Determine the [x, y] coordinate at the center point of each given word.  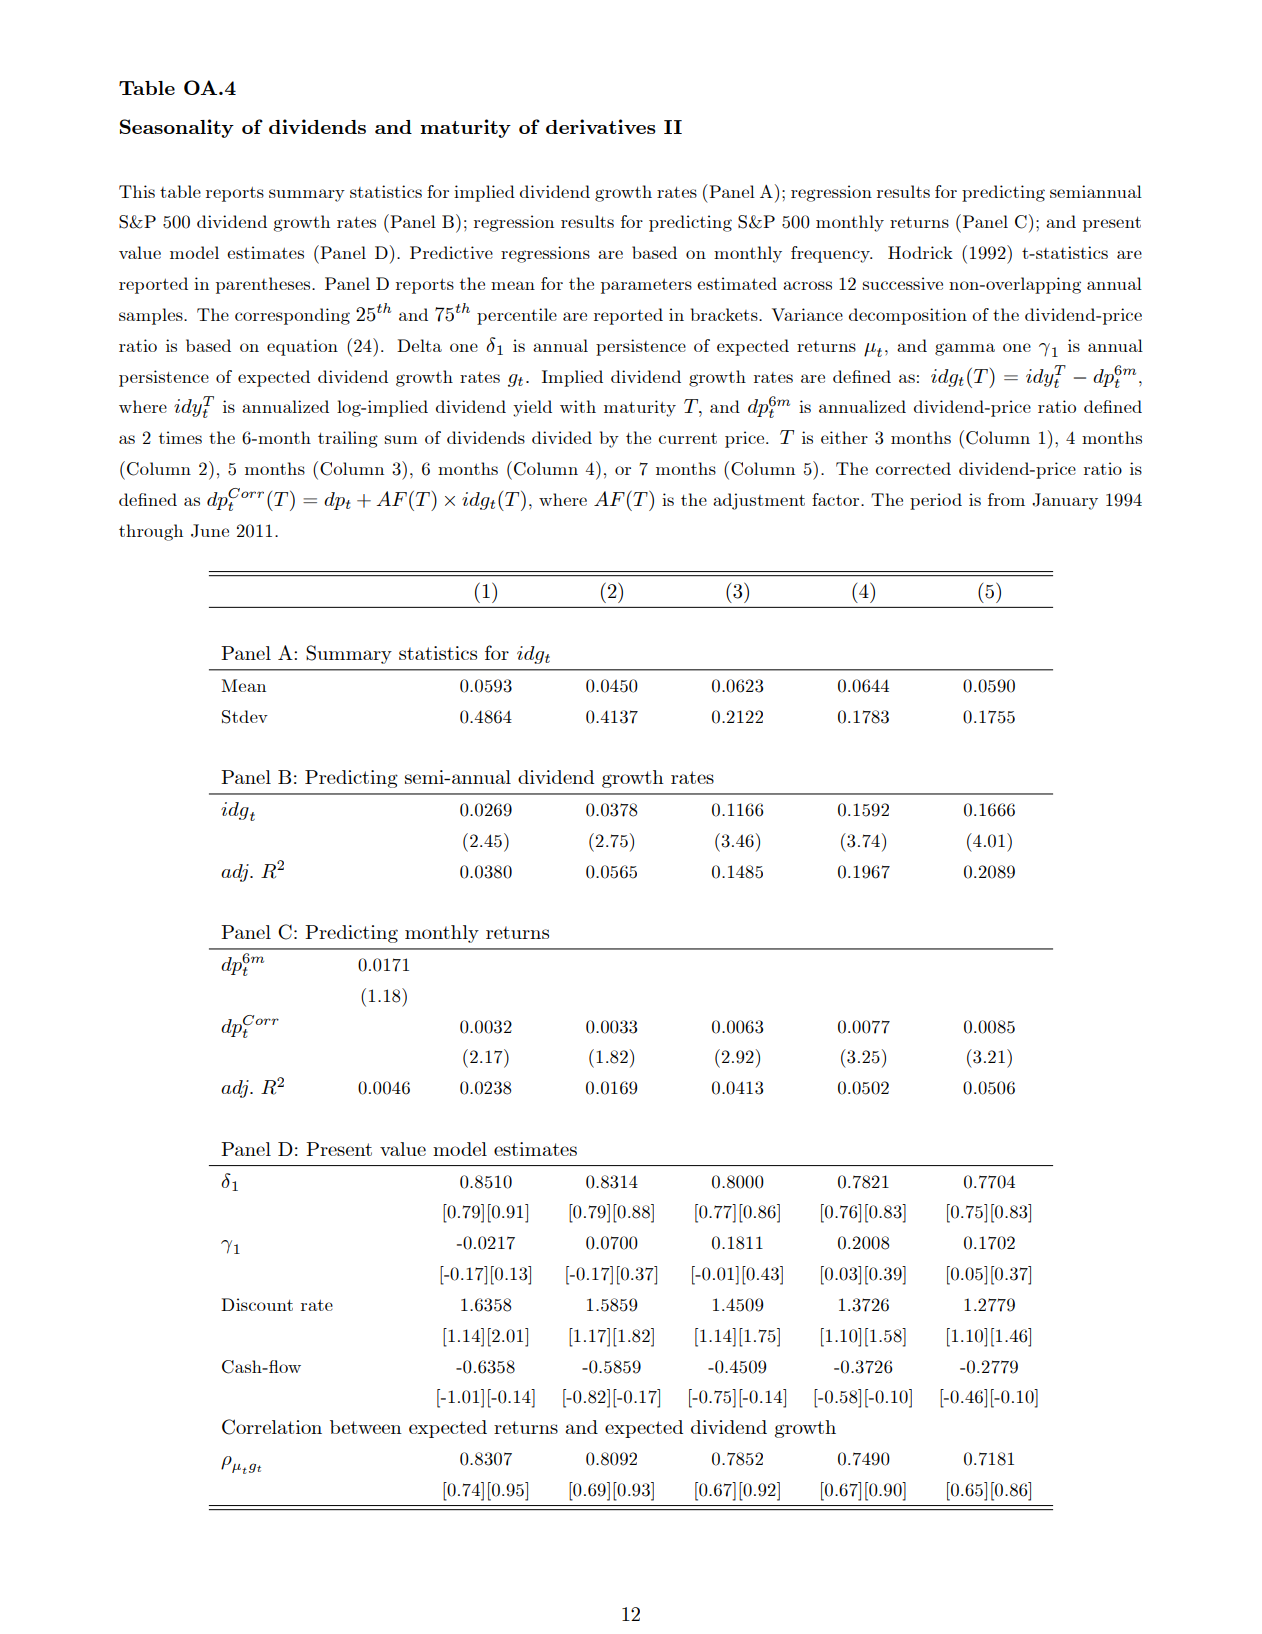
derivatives [601, 126]
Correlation [272, 1427]
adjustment [759, 501]
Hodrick [920, 252]
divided [562, 437]
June [210, 531]
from [1006, 499]
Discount [257, 1304]
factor [837, 499]
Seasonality [177, 128]
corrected [913, 468]
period [936, 501]
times [180, 437]
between [366, 1427]
